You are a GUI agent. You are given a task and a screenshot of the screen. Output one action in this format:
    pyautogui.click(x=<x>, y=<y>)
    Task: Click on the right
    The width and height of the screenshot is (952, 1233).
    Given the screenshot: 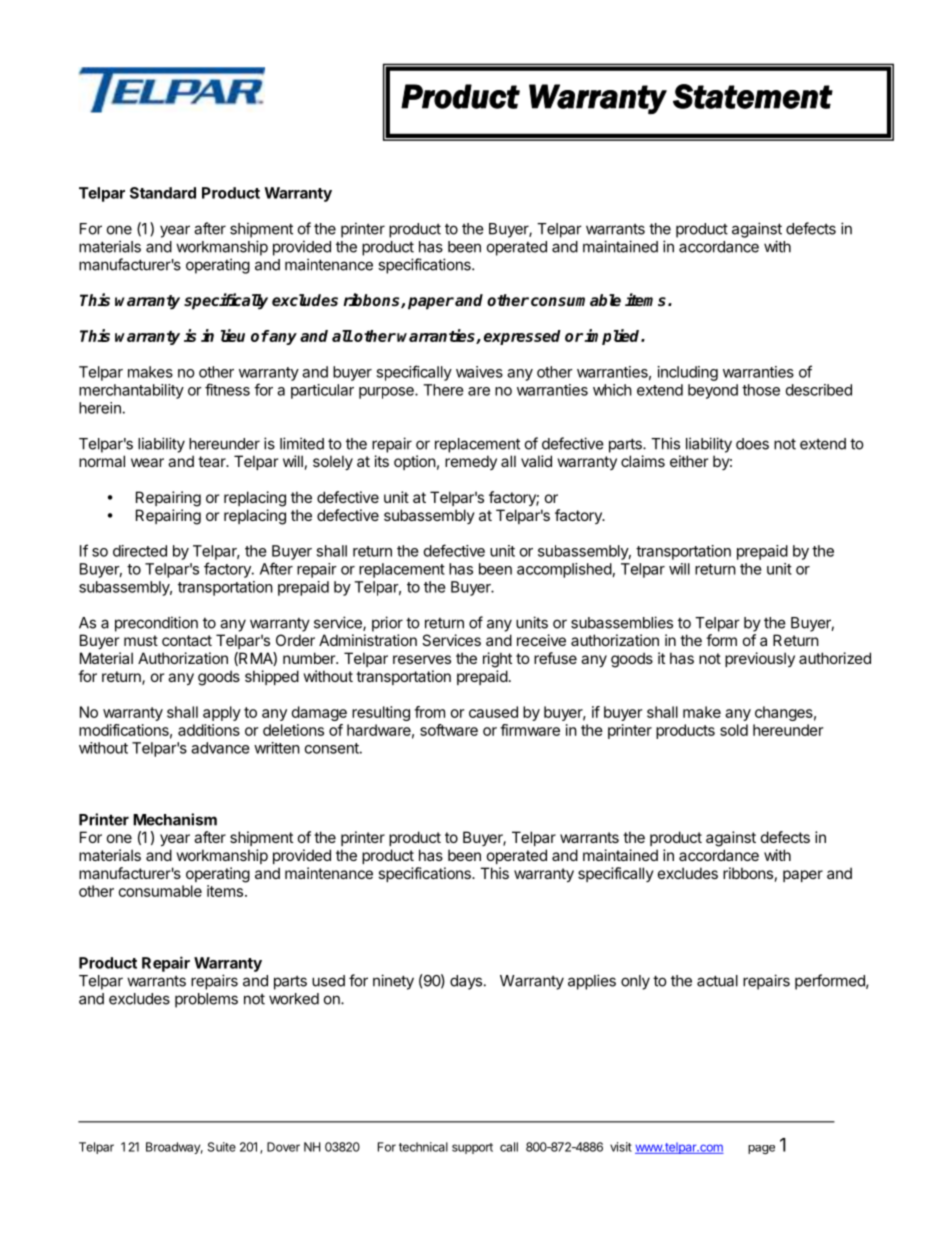 What is the action you would take?
    pyautogui.click(x=497, y=660)
